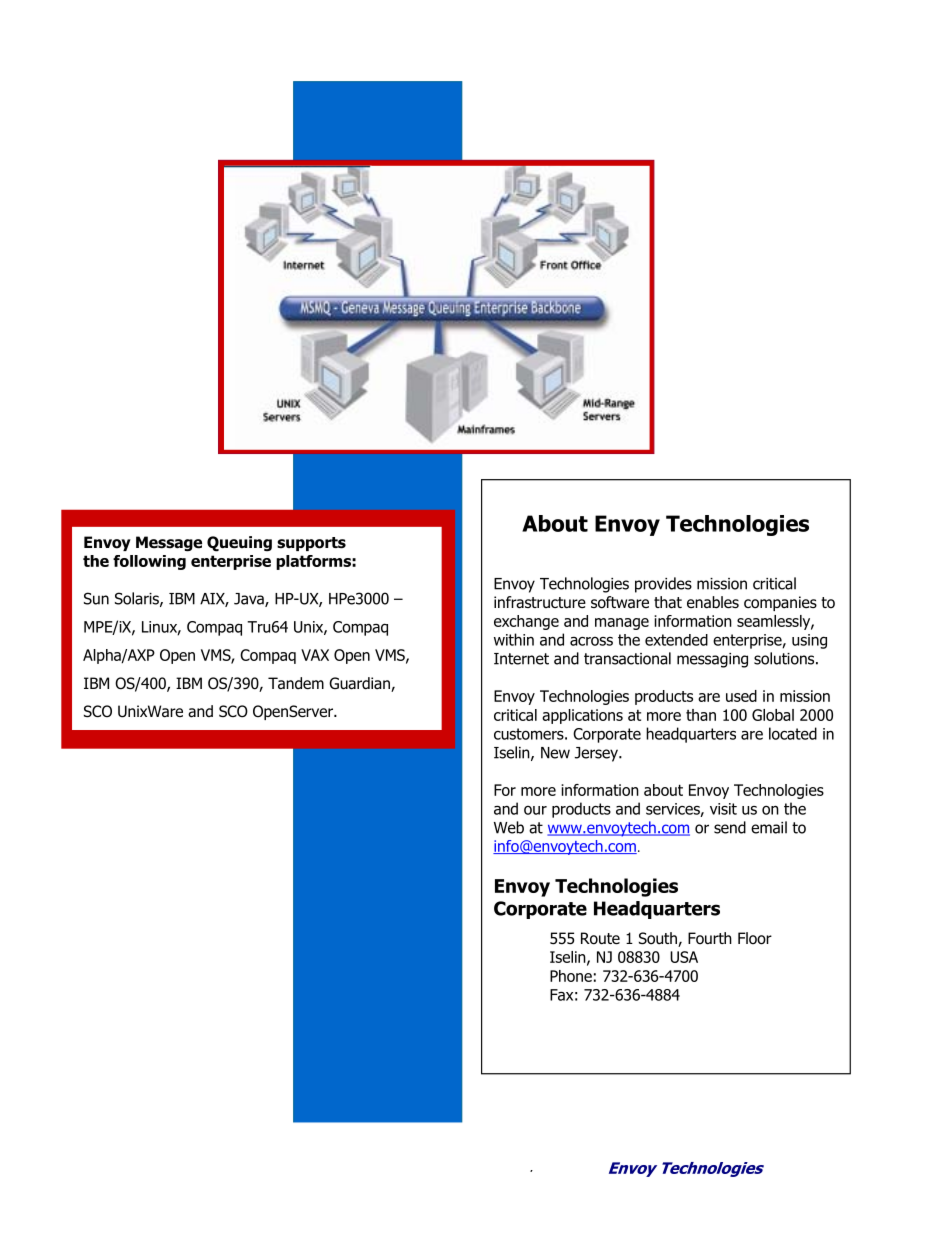  I want to click on supports, so click(311, 544).
